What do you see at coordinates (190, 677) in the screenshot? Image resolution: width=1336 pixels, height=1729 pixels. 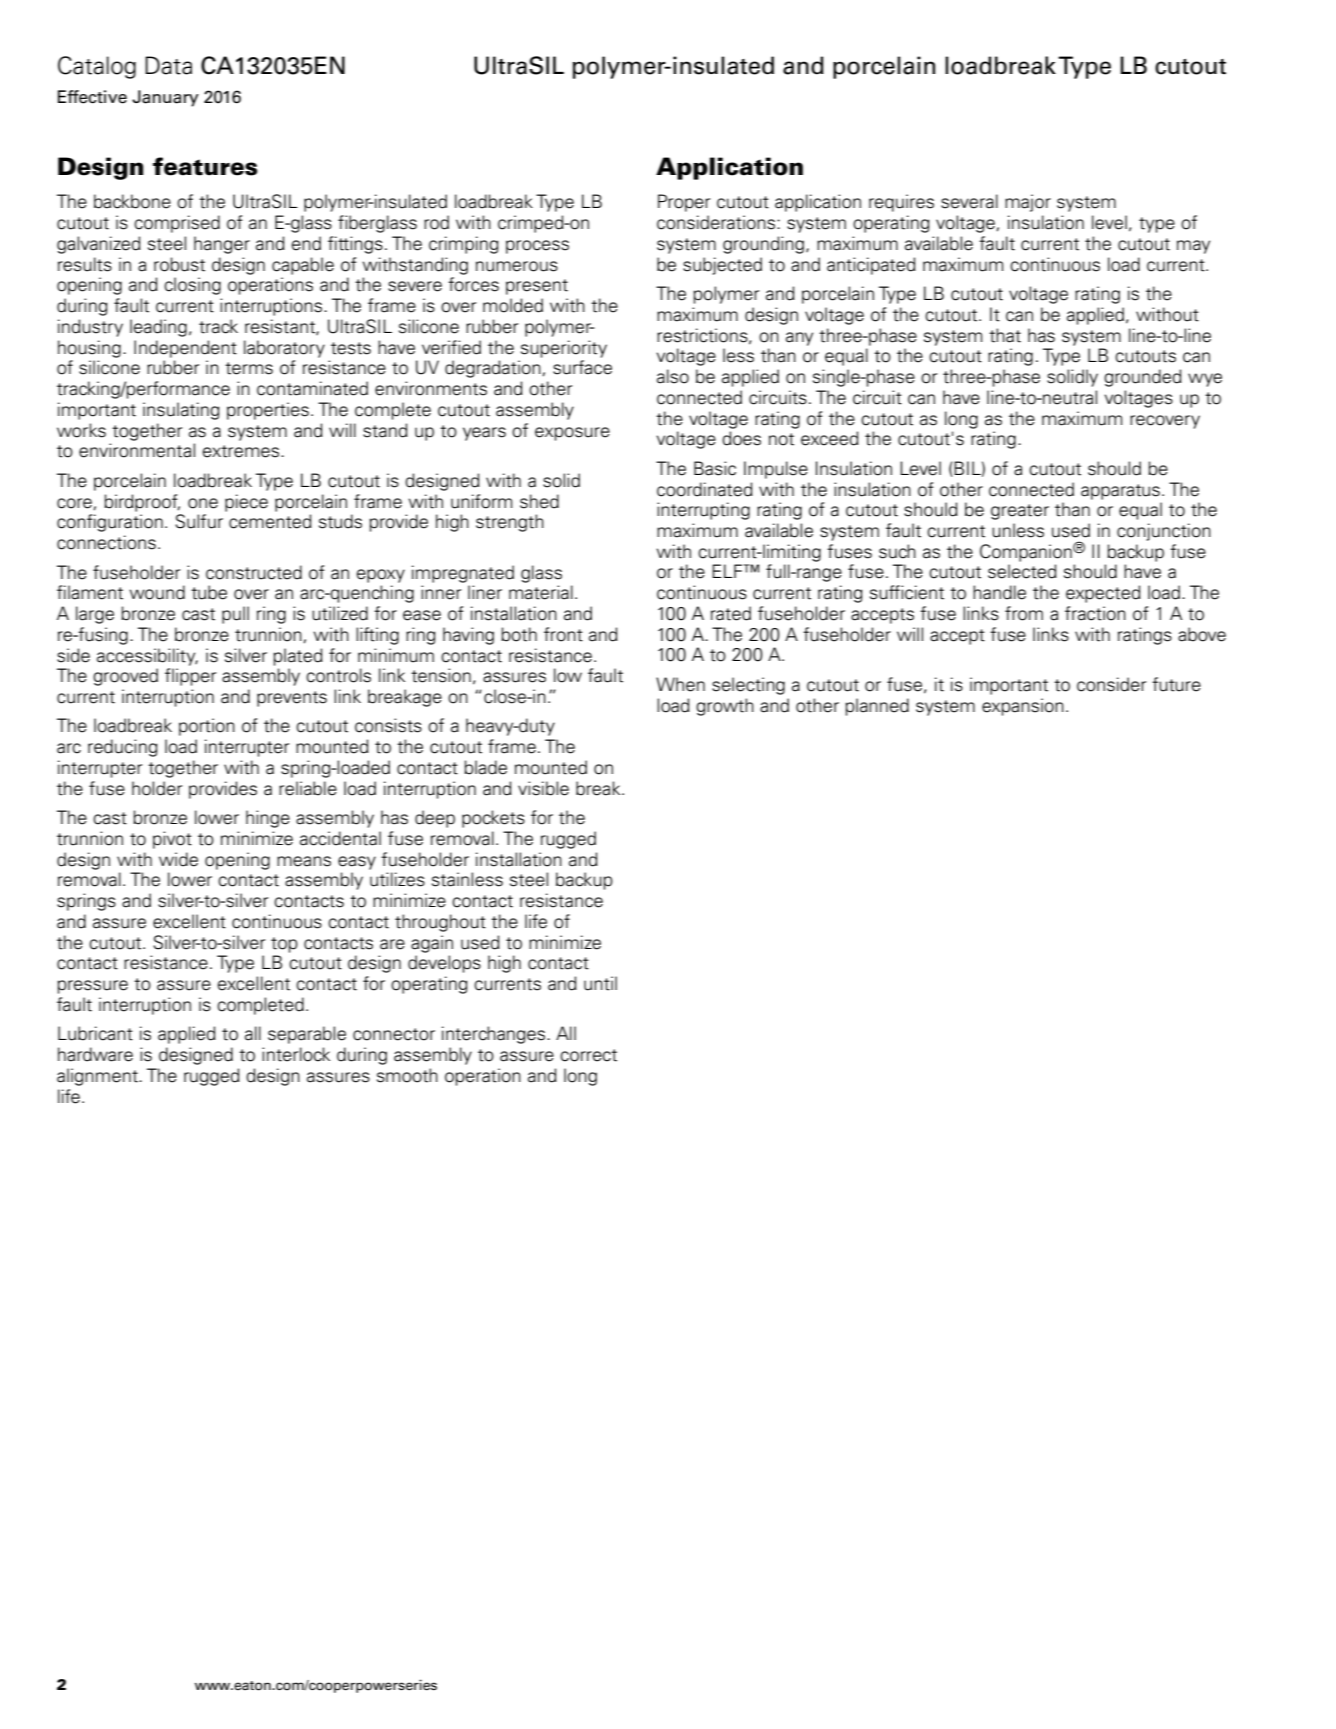 I see `flipper` at bounding box center [190, 677].
